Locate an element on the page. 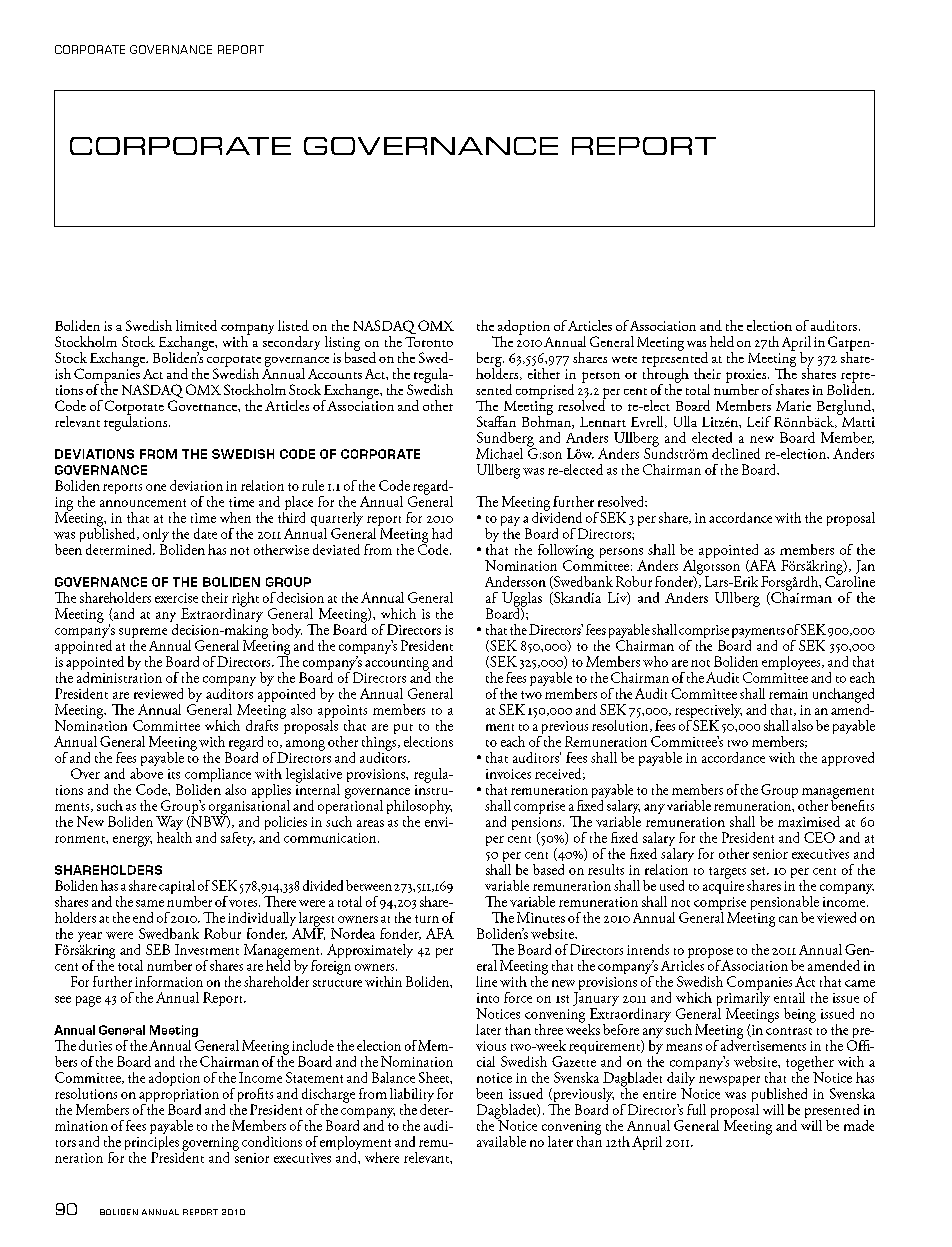 The width and height of the page is (952, 1247). can is located at coordinates (788, 919).
